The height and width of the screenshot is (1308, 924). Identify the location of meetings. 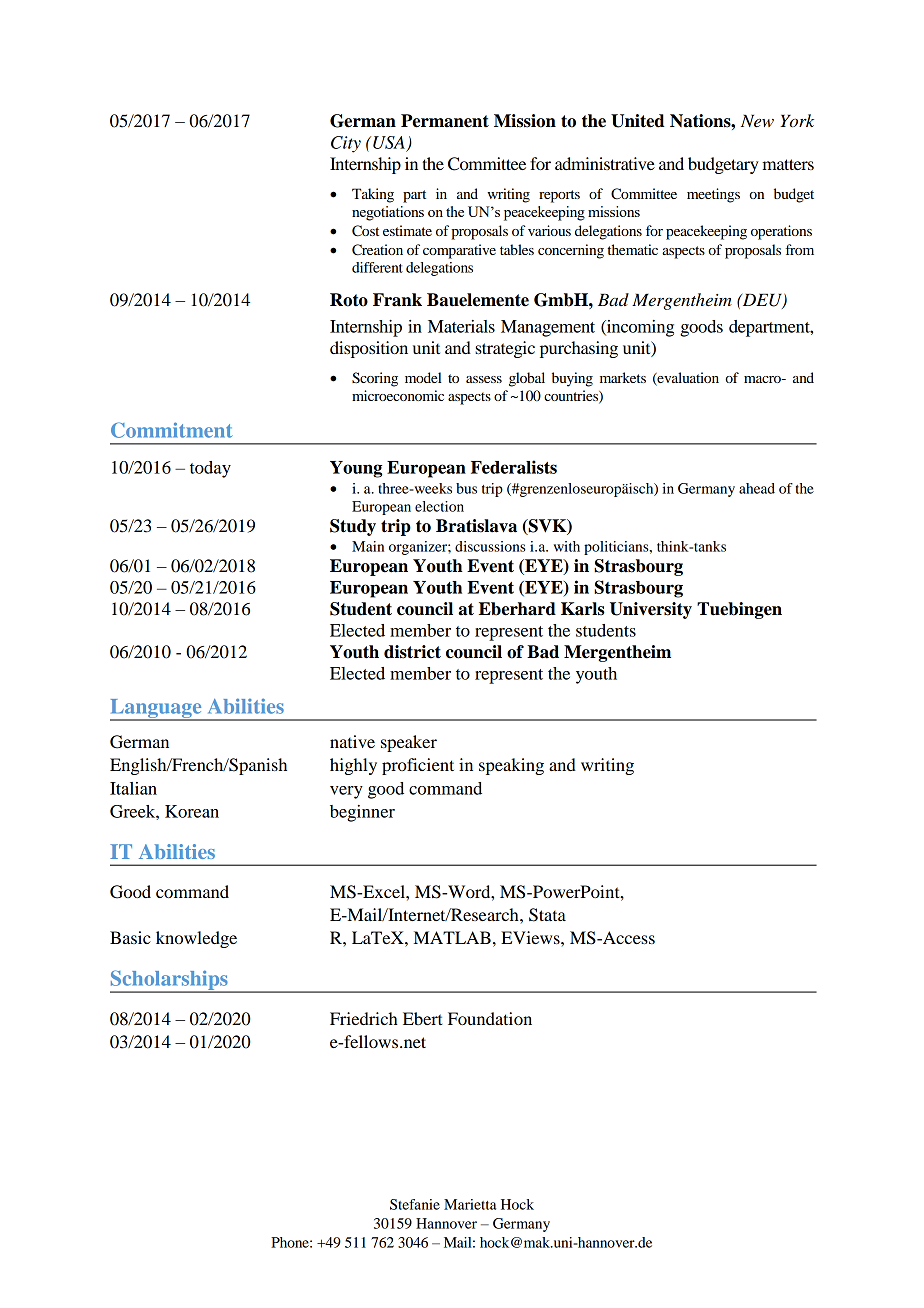
(713, 195).
